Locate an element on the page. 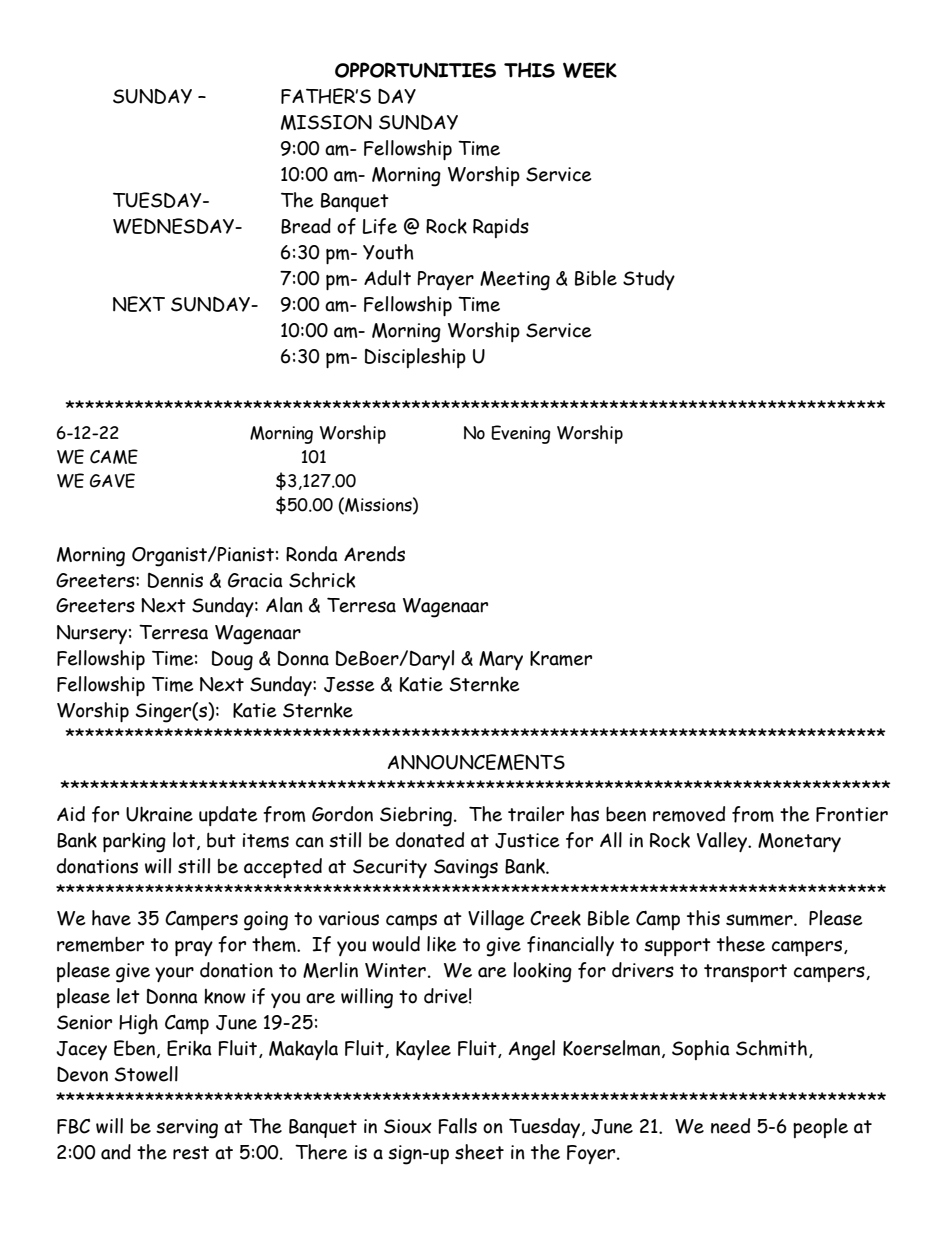 Image resolution: width=952 pixels, height=1233 pixels. serving is located at coordinates (187, 1129).
